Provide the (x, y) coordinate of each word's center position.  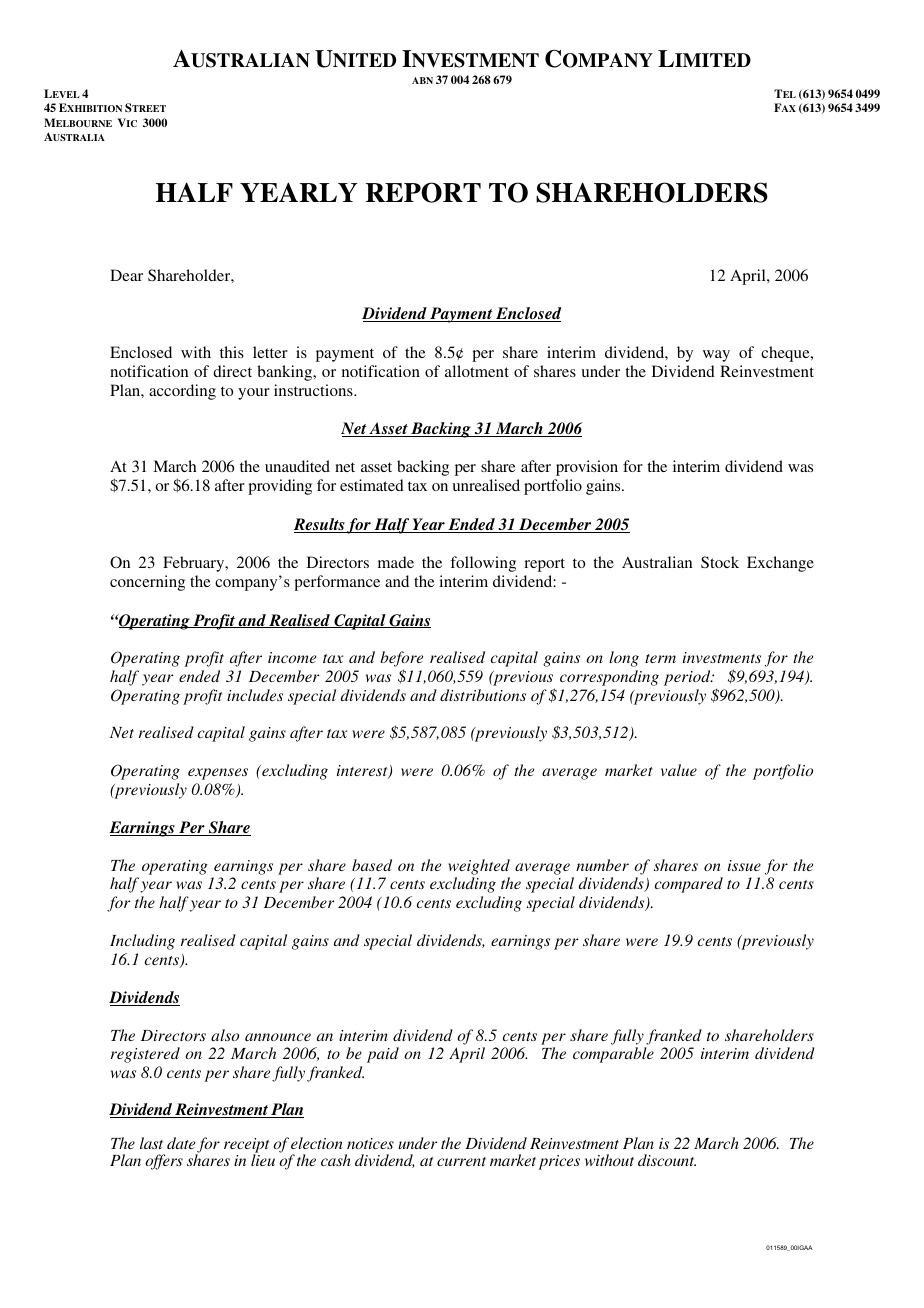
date (181, 1143)
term (660, 658)
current (461, 1161)
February (195, 564)
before (402, 660)
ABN (422, 80)
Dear (126, 275)
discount (667, 1160)
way (716, 356)
